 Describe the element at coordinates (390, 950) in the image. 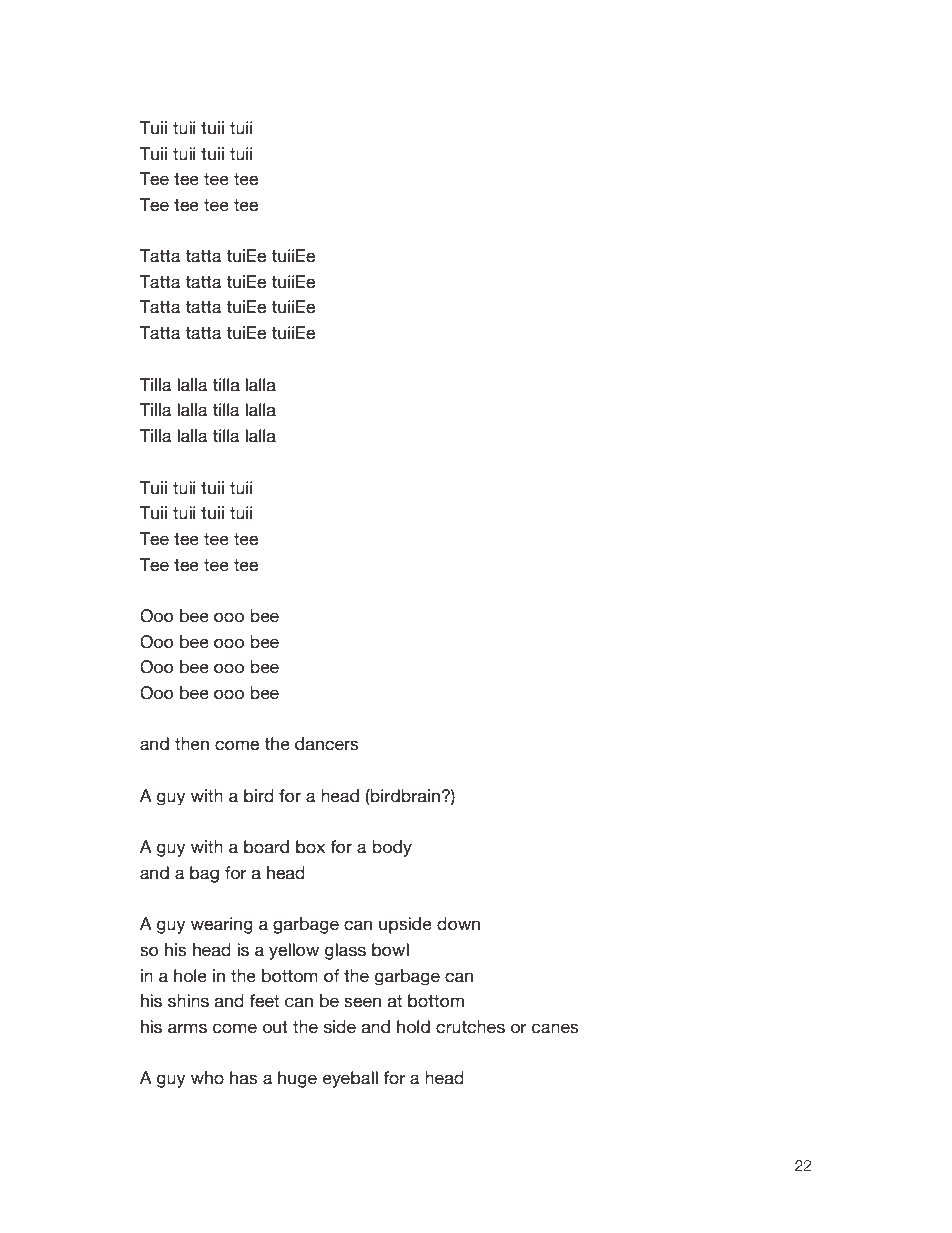

I see `bowl` at that location.
